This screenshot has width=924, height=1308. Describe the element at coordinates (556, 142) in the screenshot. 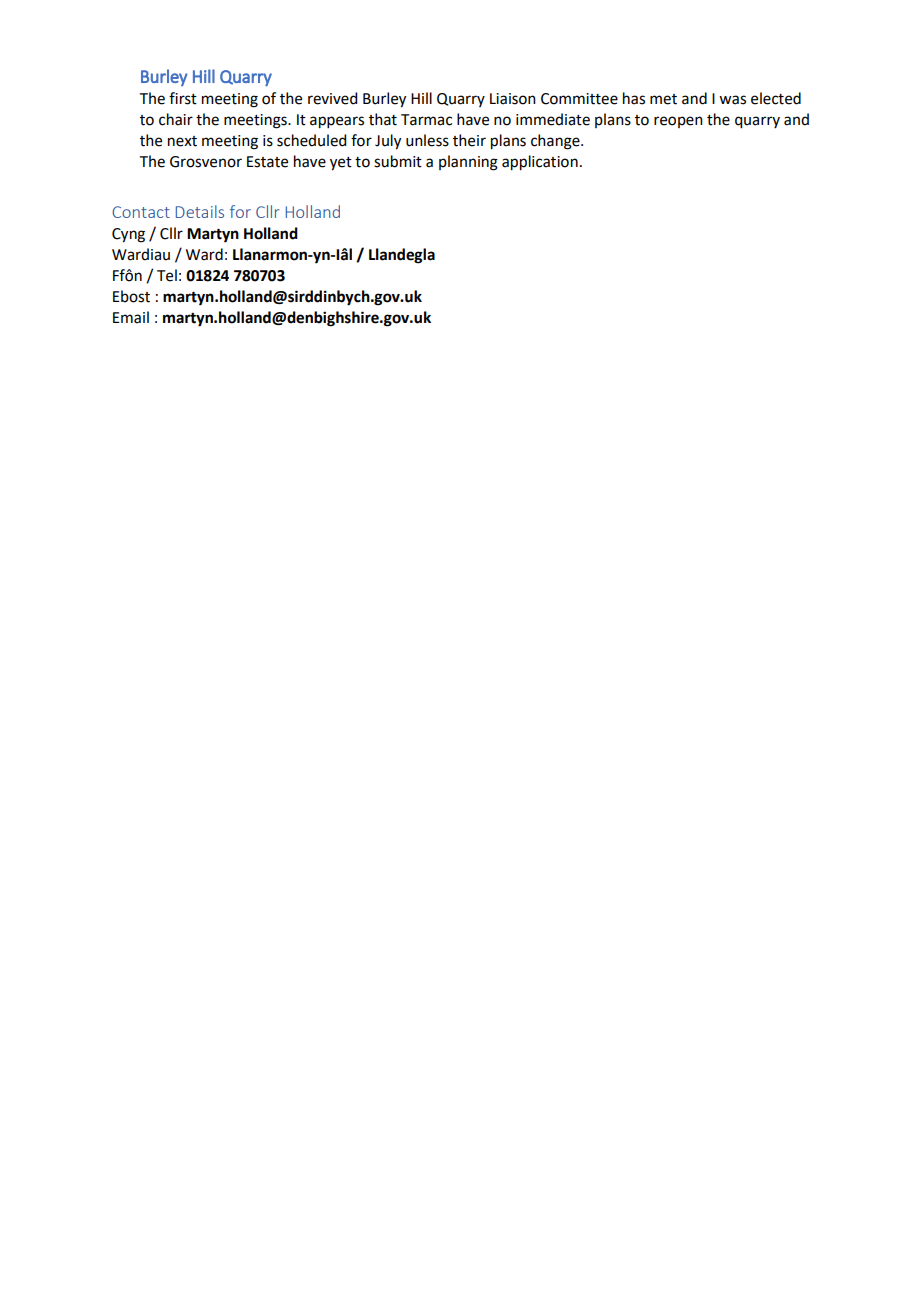

I see `change` at that location.
